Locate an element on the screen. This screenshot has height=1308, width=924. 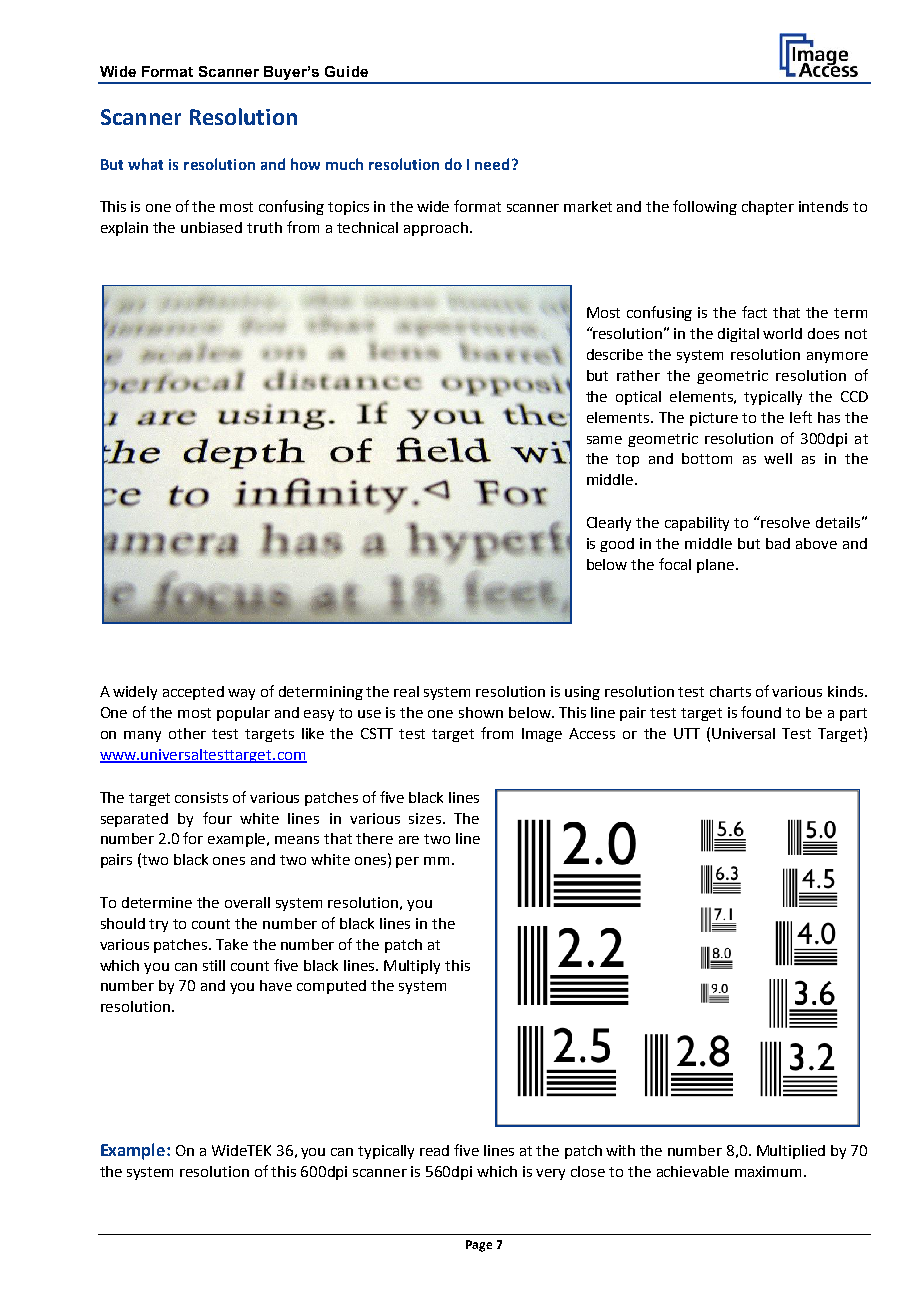
chapter is located at coordinates (768, 208).
